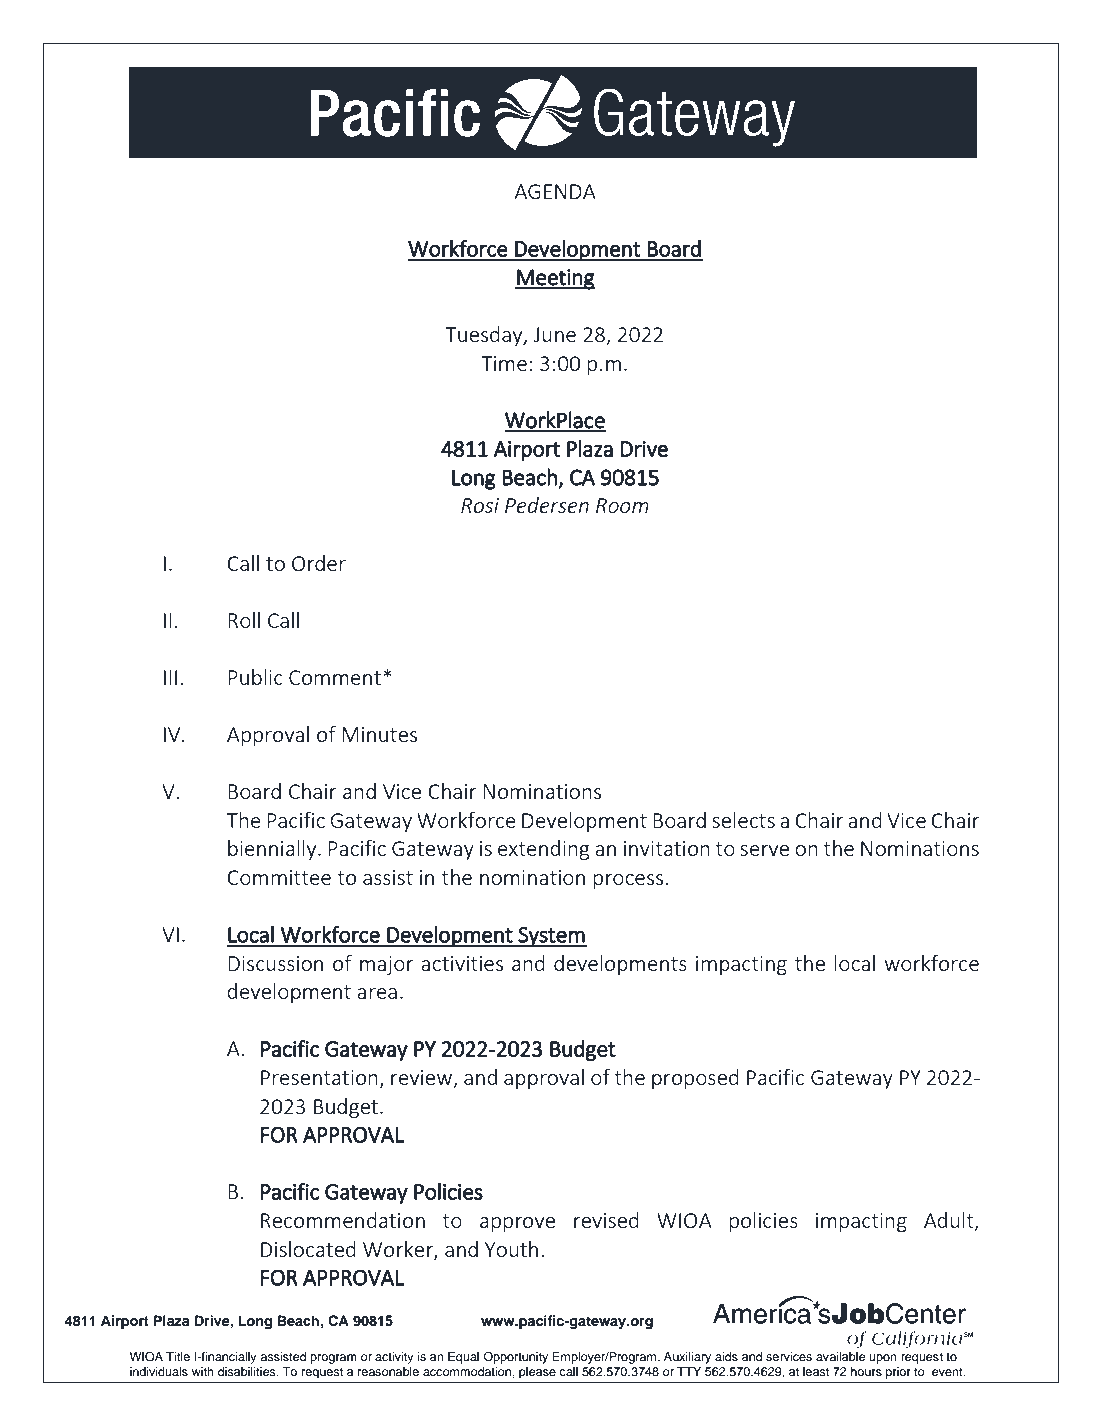  Describe the element at coordinates (279, 877) in the image. I see `Committee` at that location.
